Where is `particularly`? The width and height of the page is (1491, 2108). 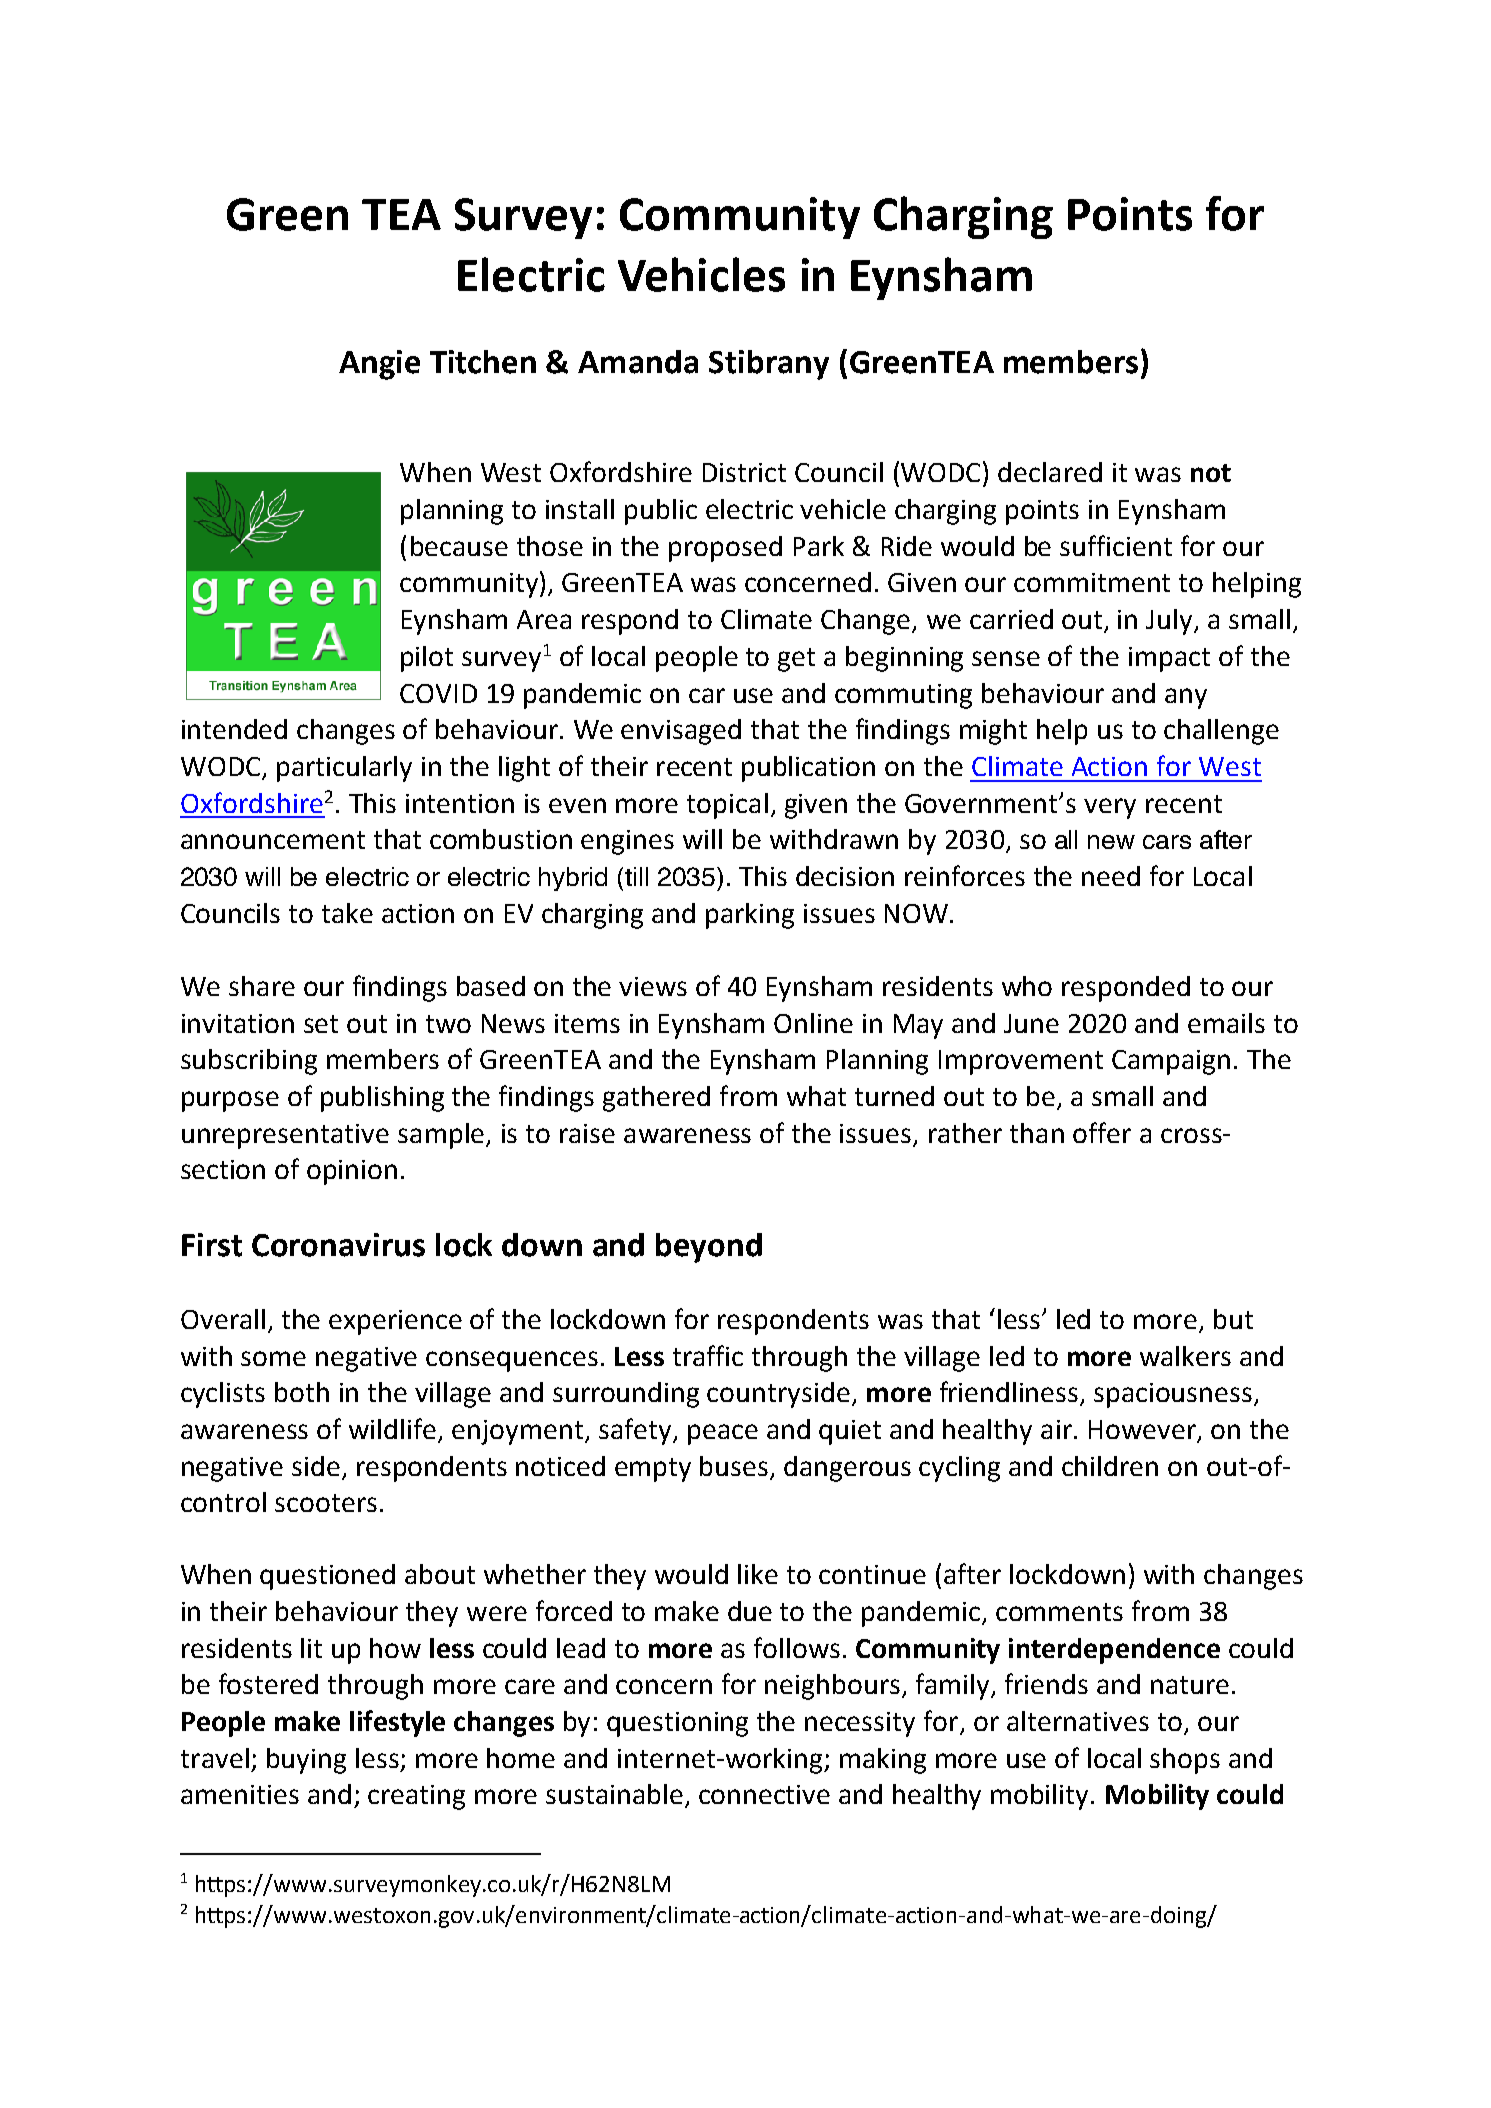
particularly is located at coordinates (344, 769).
